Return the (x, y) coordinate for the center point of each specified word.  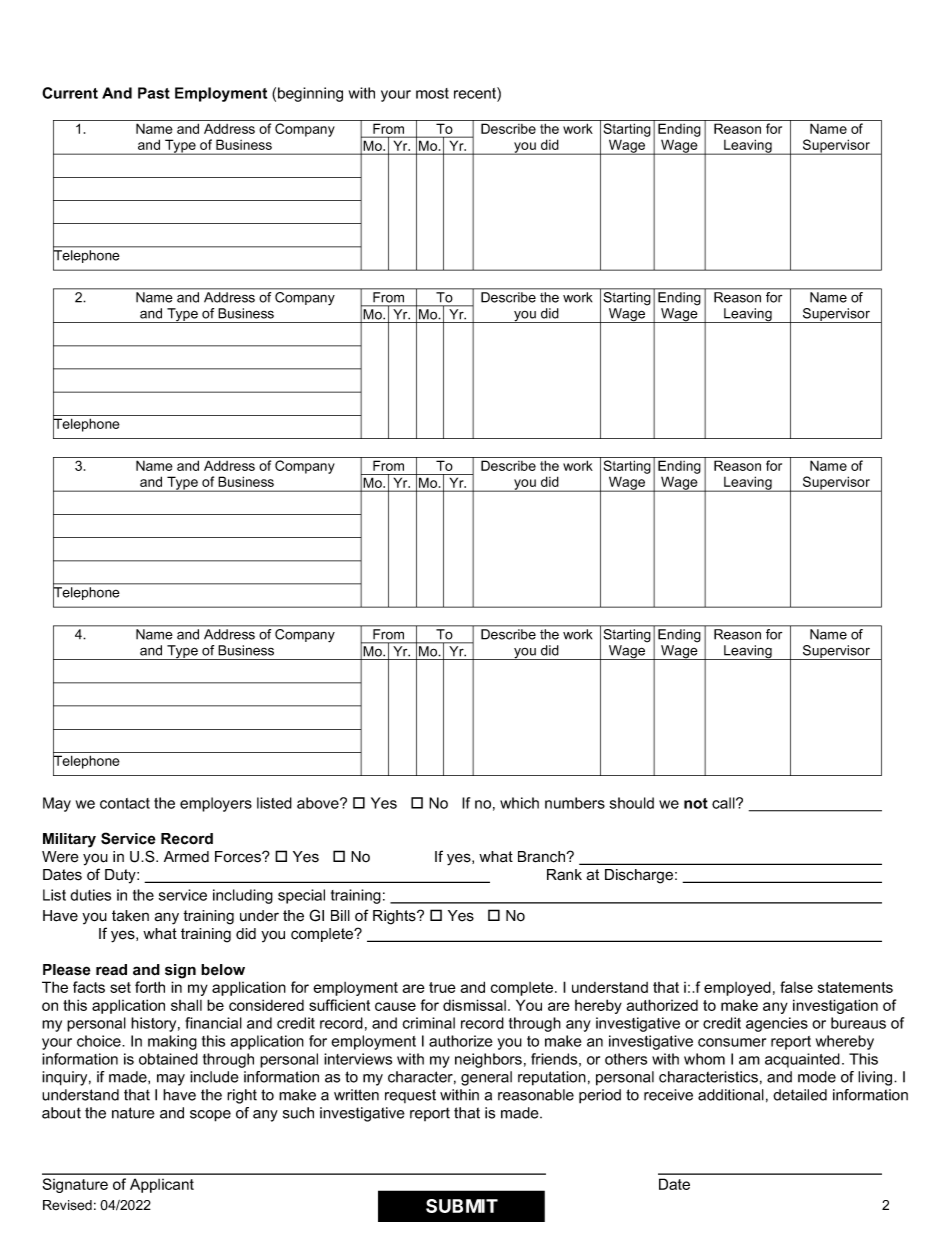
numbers (575, 803)
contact (125, 803)
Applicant (162, 1185)
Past (154, 93)
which (519, 803)
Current (70, 93)
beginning (310, 94)
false (796, 987)
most (432, 93)
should (632, 803)
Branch (543, 857)
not (696, 803)
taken (130, 916)
